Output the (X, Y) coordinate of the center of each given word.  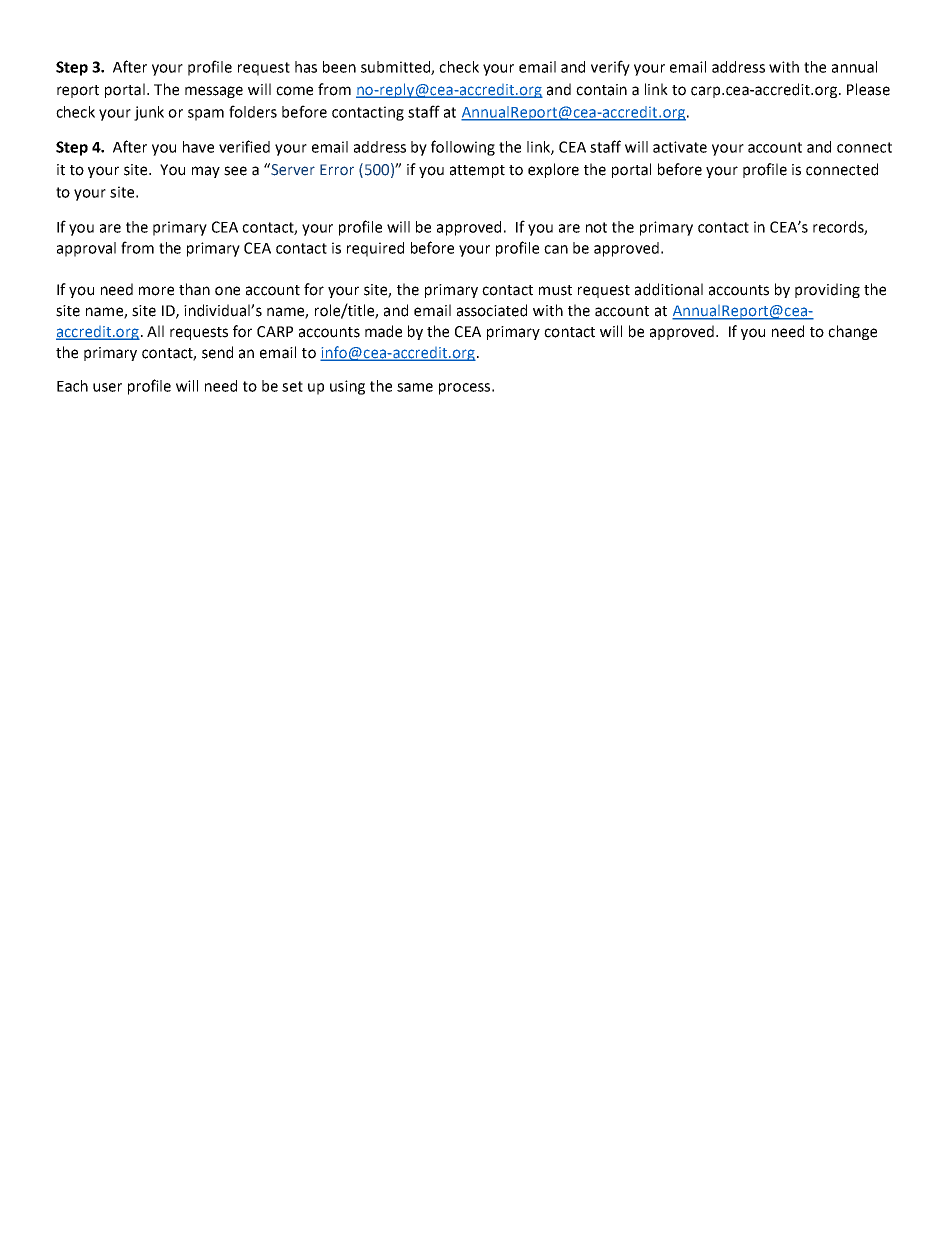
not (596, 227)
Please (868, 89)
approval (86, 249)
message (214, 92)
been (339, 67)
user (107, 387)
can (556, 249)
